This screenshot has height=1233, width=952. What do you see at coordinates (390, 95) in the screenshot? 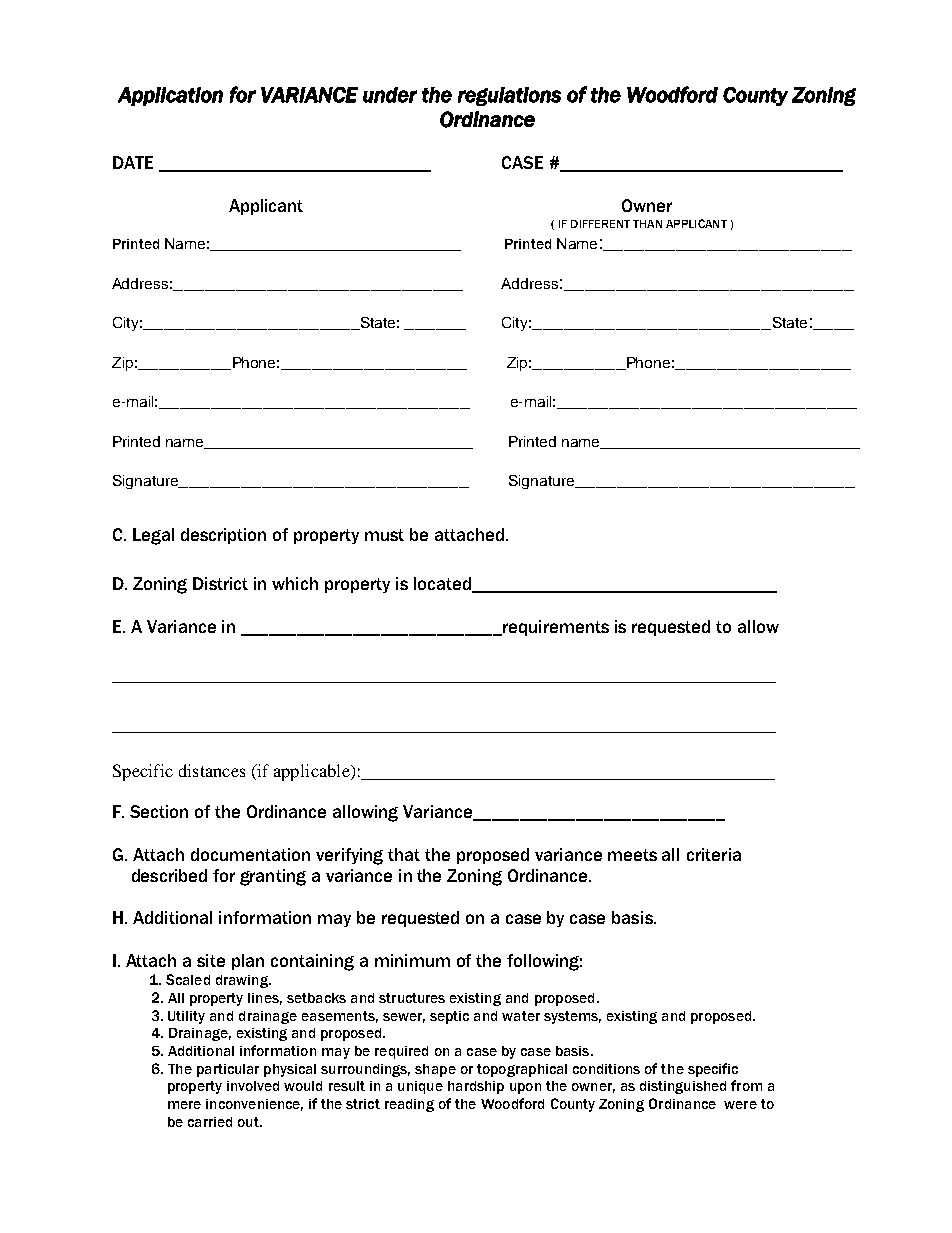
I see `under` at bounding box center [390, 95].
